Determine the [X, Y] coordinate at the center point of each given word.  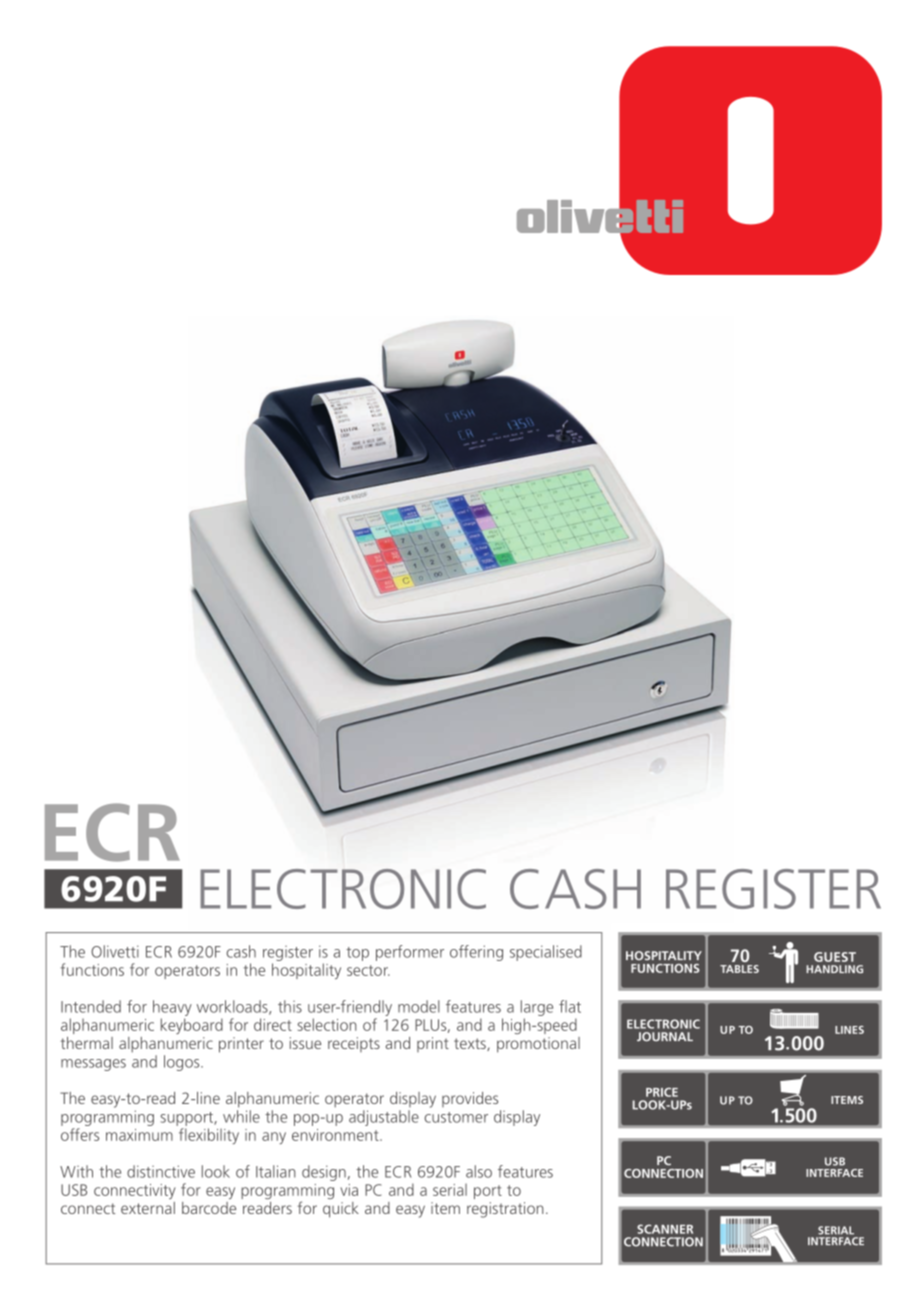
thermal [87, 1043]
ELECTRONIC [343, 889]
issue [305, 1043]
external [148, 1208]
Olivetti [115, 951]
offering [476, 953]
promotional [538, 1045]
